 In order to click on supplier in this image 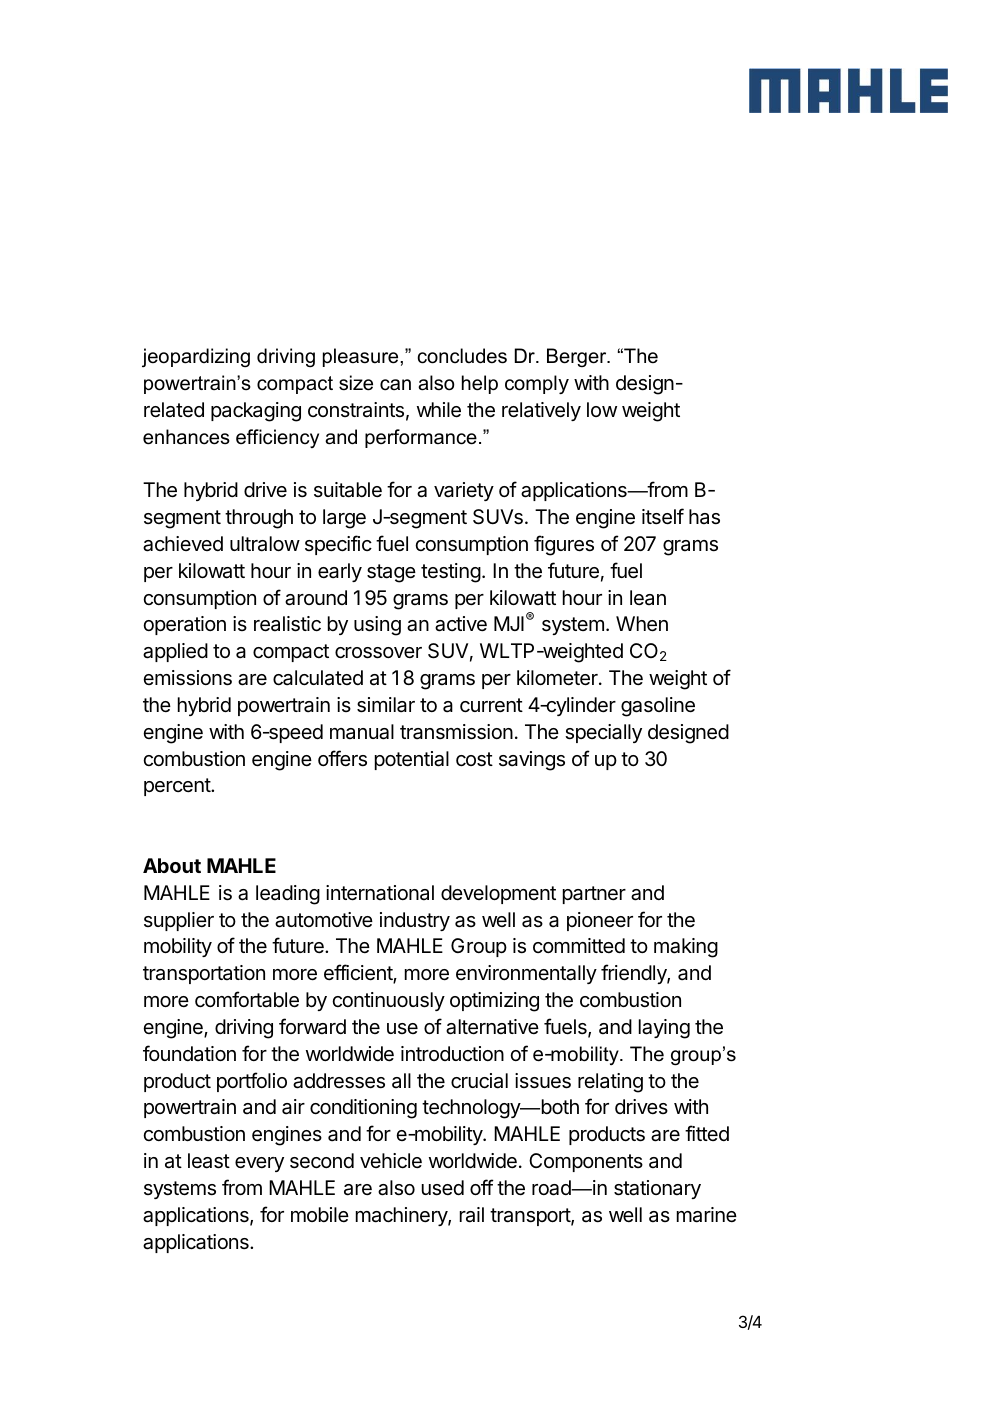, I will do `click(179, 921)`.
